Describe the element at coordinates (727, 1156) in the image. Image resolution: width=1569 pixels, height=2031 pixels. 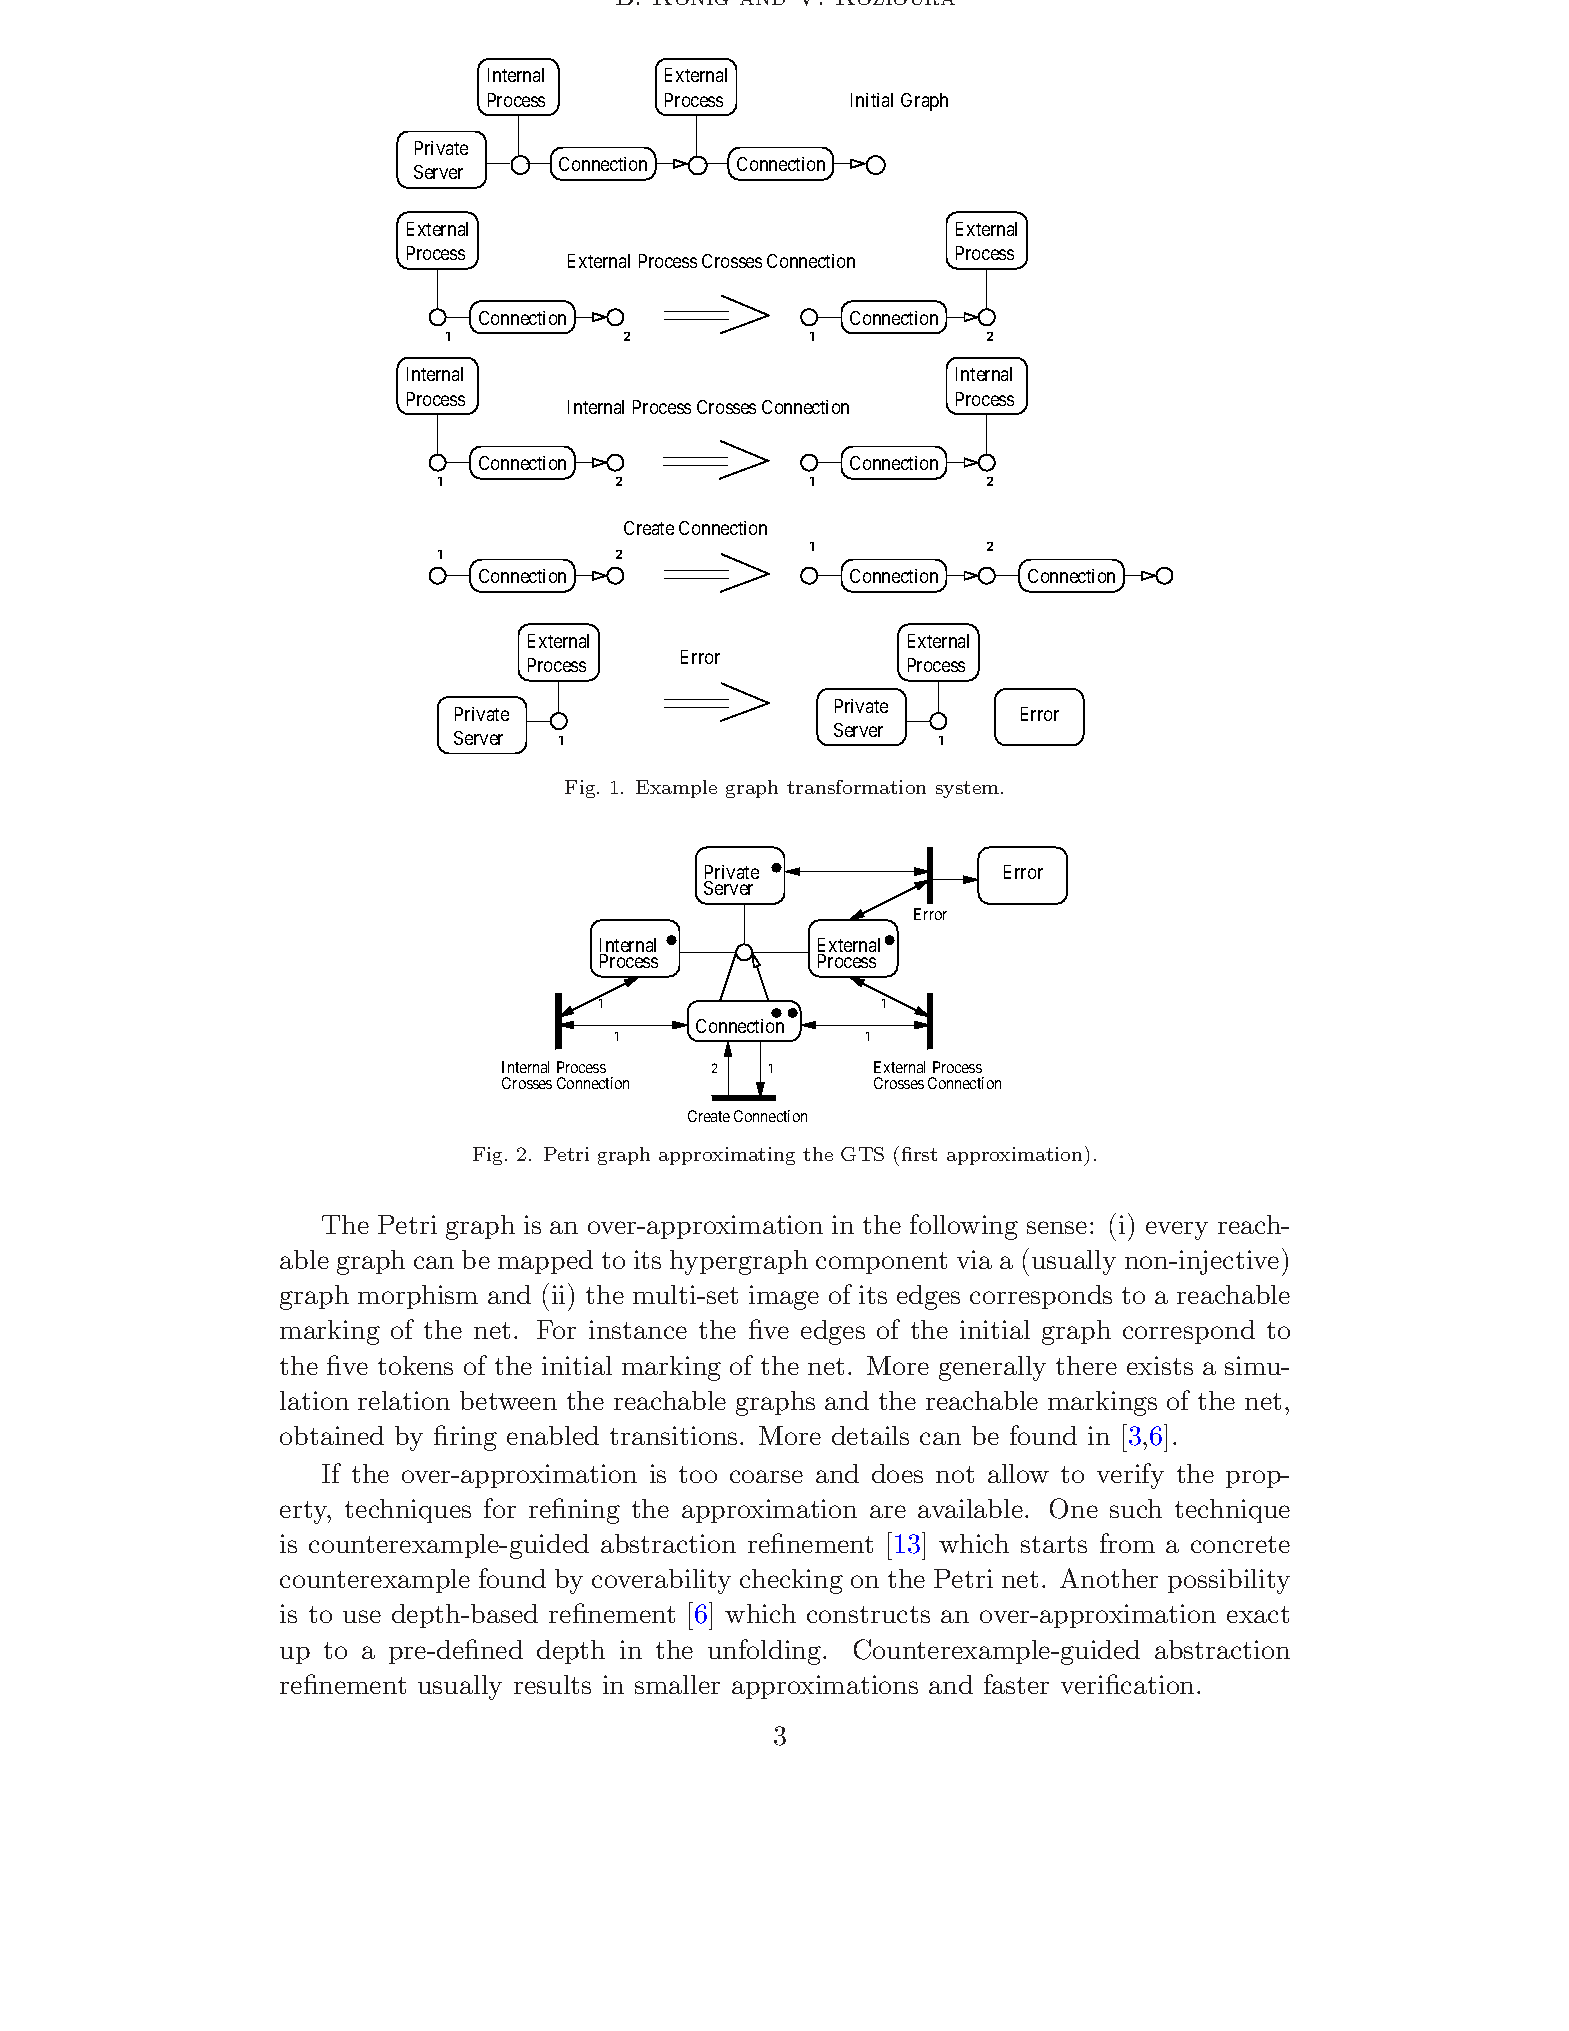
I see `approximating` at that location.
